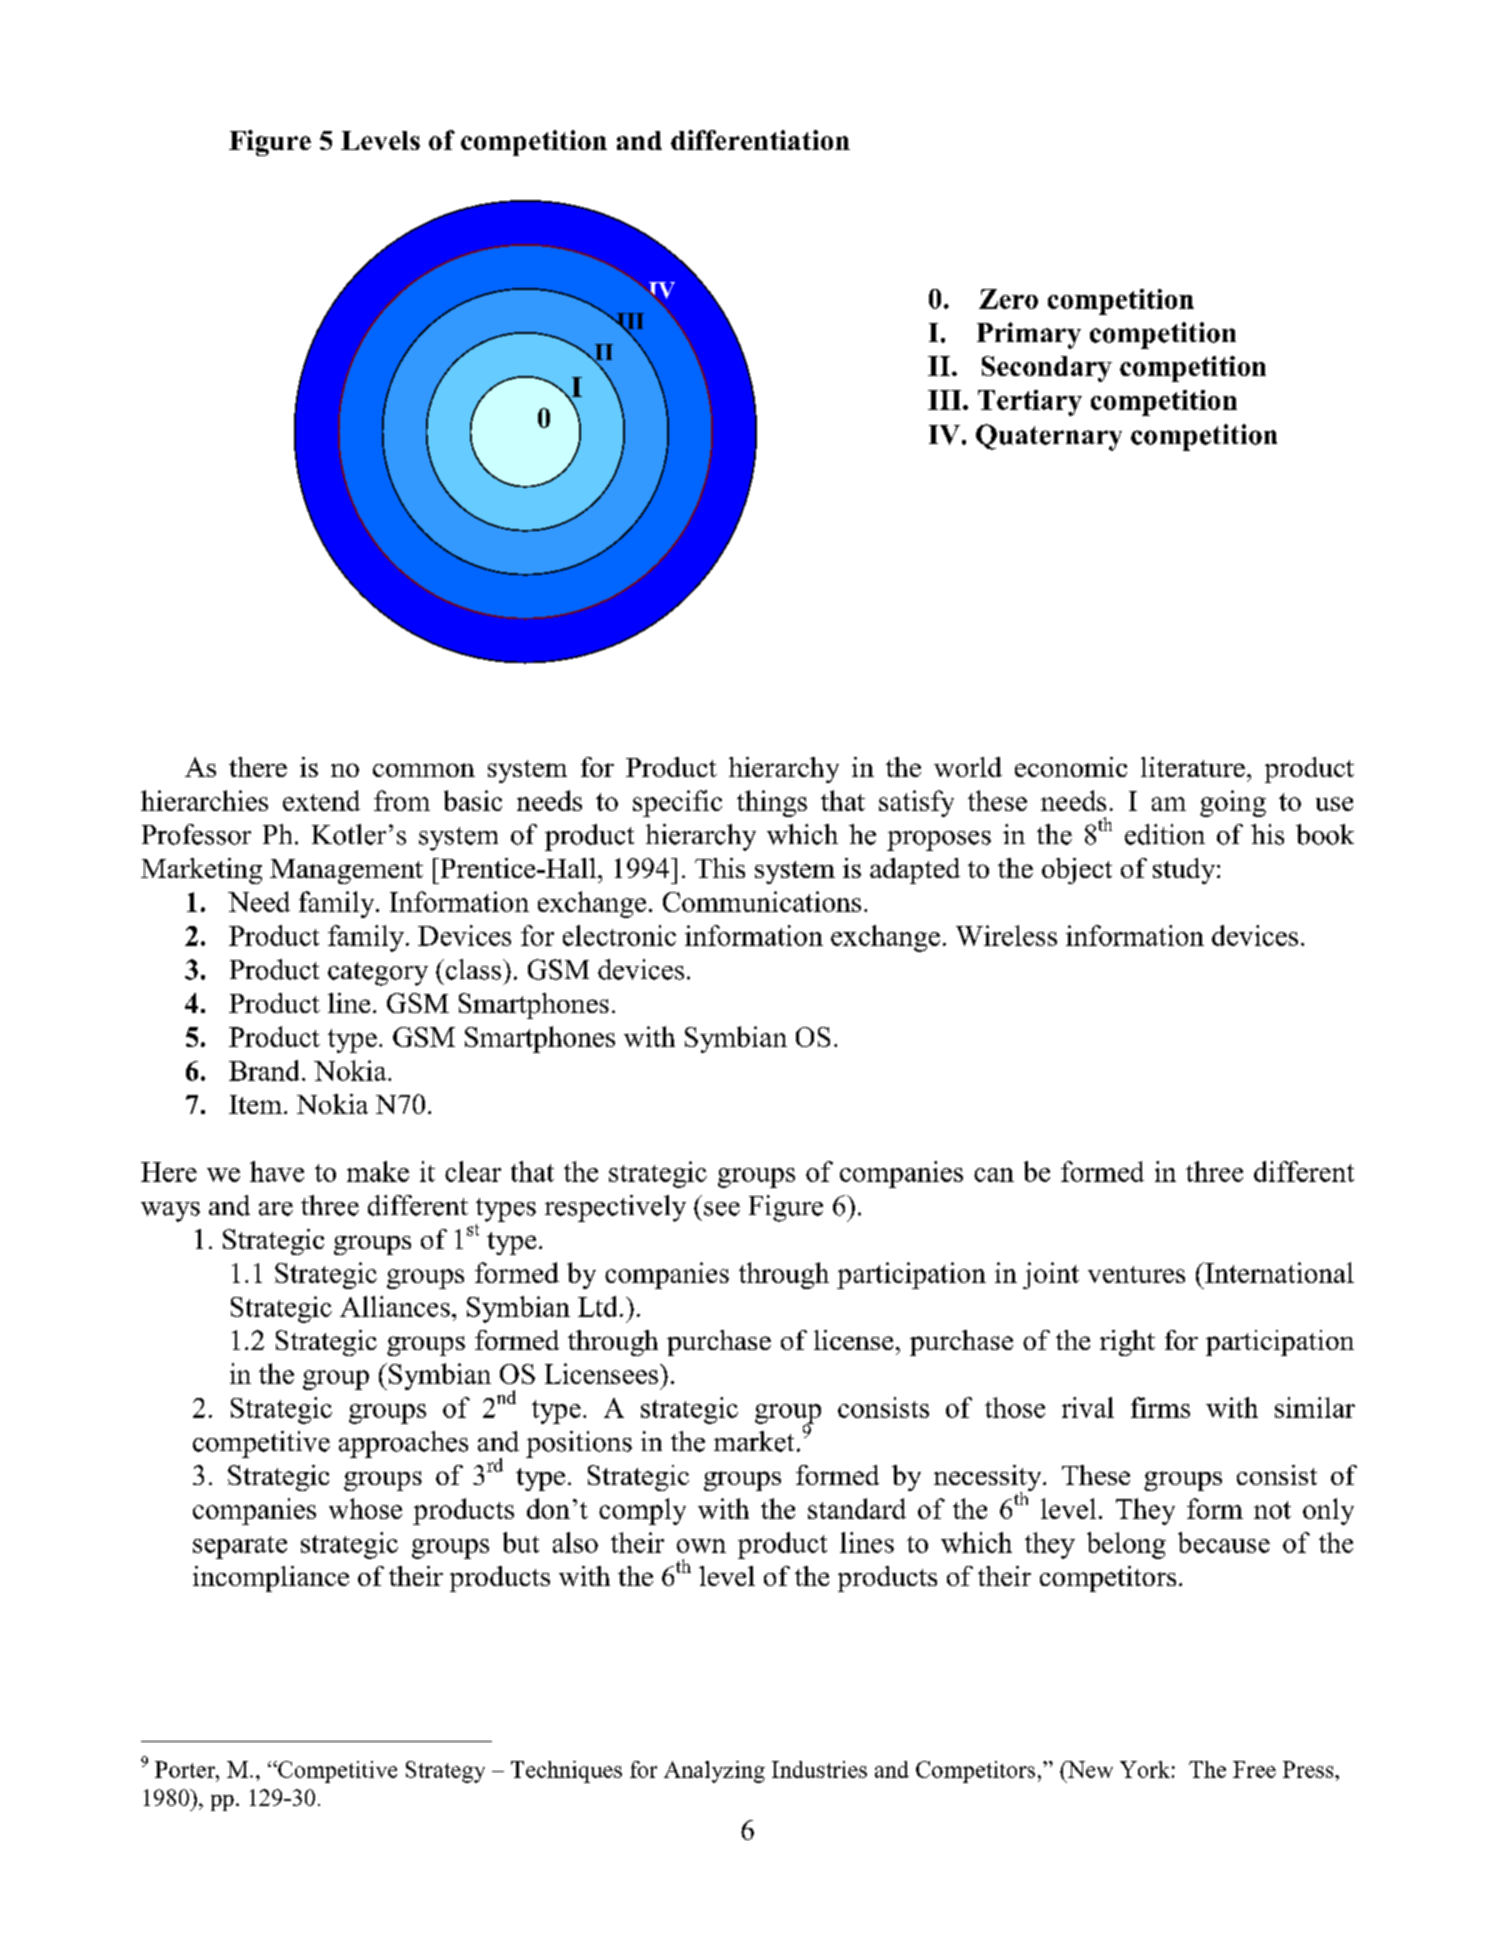  What do you see at coordinates (424, 770) in the screenshot?
I see `common` at bounding box center [424, 770].
